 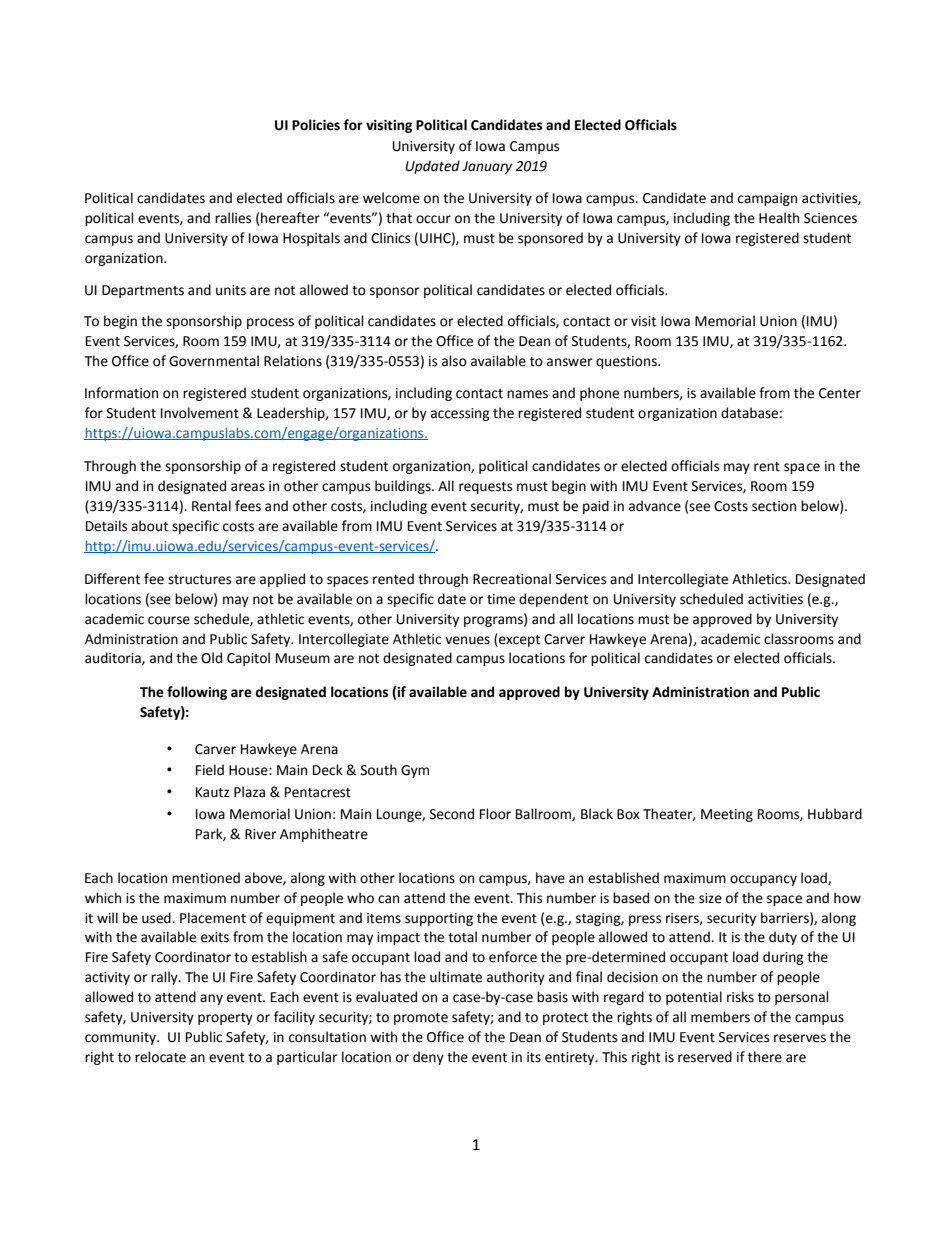 I want to click on property, so click(x=225, y=1019).
